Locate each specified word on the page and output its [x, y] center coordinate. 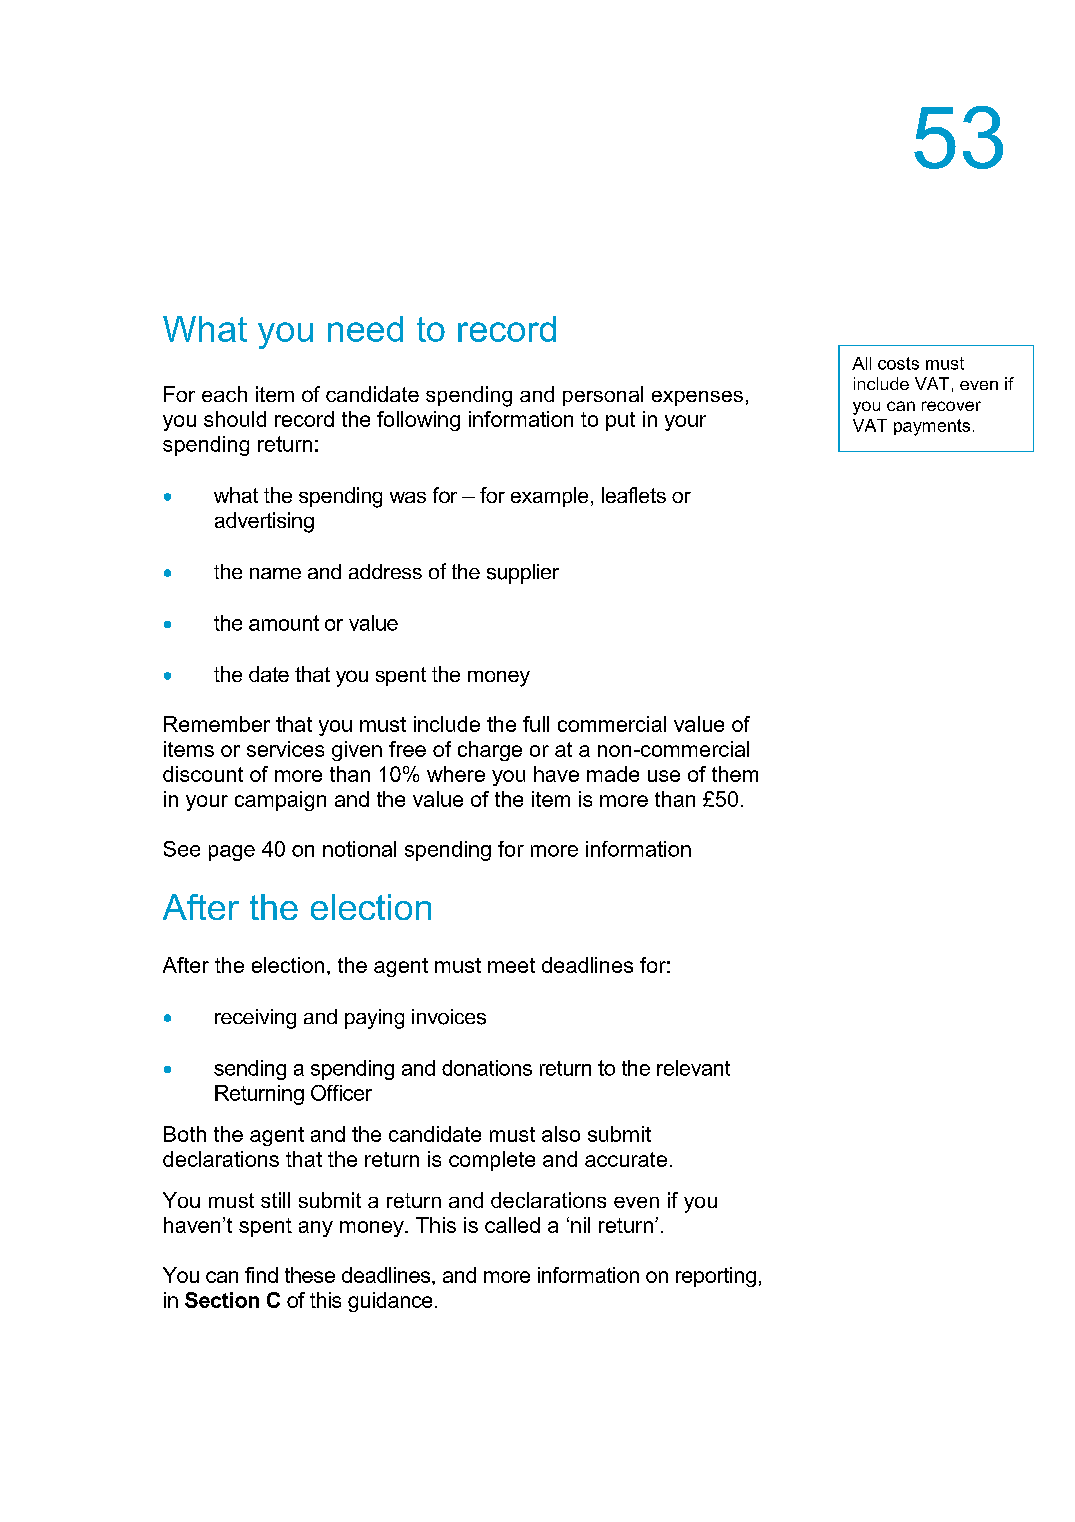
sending [250, 1070]
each [224, 394]
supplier [523, 574]
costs [898, 363]
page [232, 853]
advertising [264, 522]
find [261, 1275]
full [536, 724]
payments [932, 427]
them [735, 774]
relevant [693, 1068]
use [664, 776]
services [285, 749]
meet [511, 965]
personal [603, 396]
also [561, 1134]
